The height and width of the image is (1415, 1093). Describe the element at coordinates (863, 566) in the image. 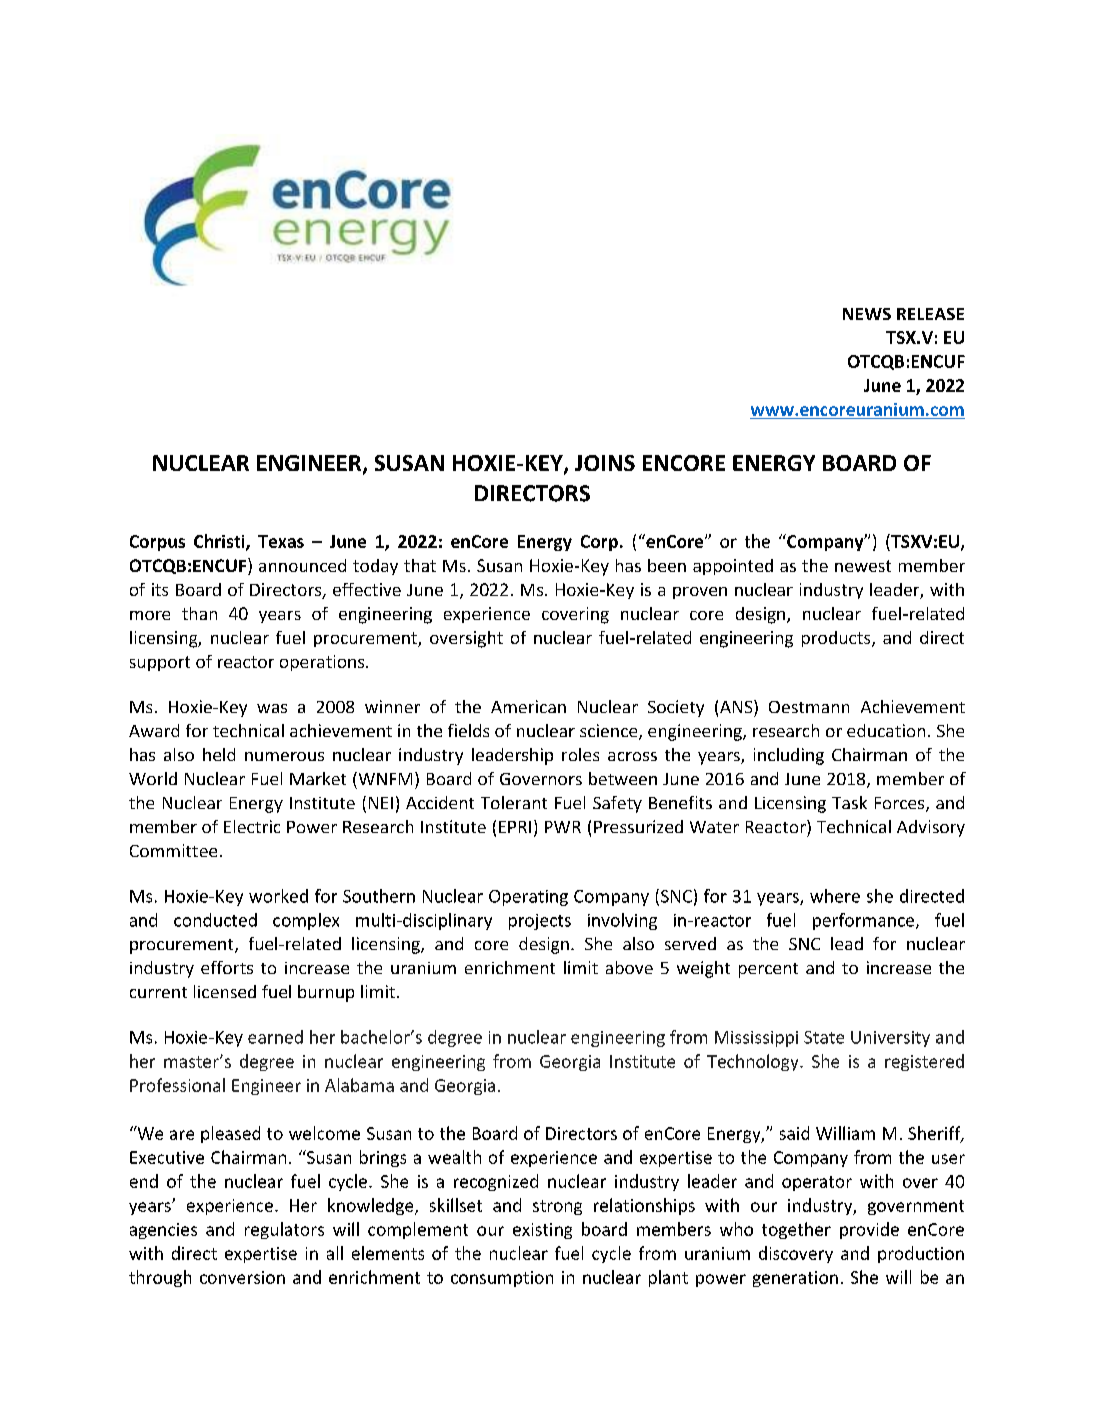

I see `newest` at that location.
